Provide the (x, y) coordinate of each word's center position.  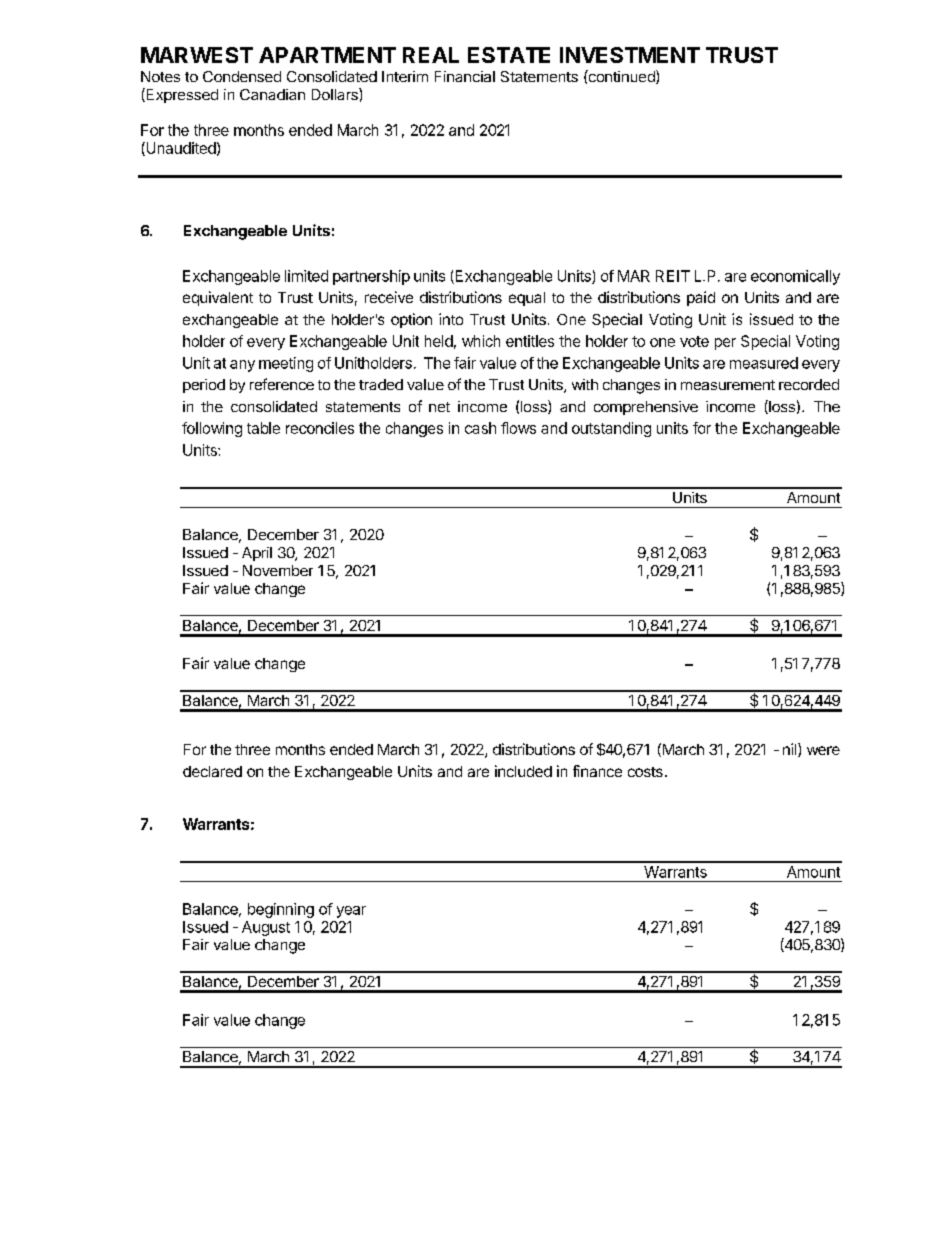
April (257, 554)
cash (480, 428)
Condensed (242, 76)
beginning (281, 910)
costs (645, 772)
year (351, 912)
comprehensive (646, 408)
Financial (465, 76)
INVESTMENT (630, 55)
